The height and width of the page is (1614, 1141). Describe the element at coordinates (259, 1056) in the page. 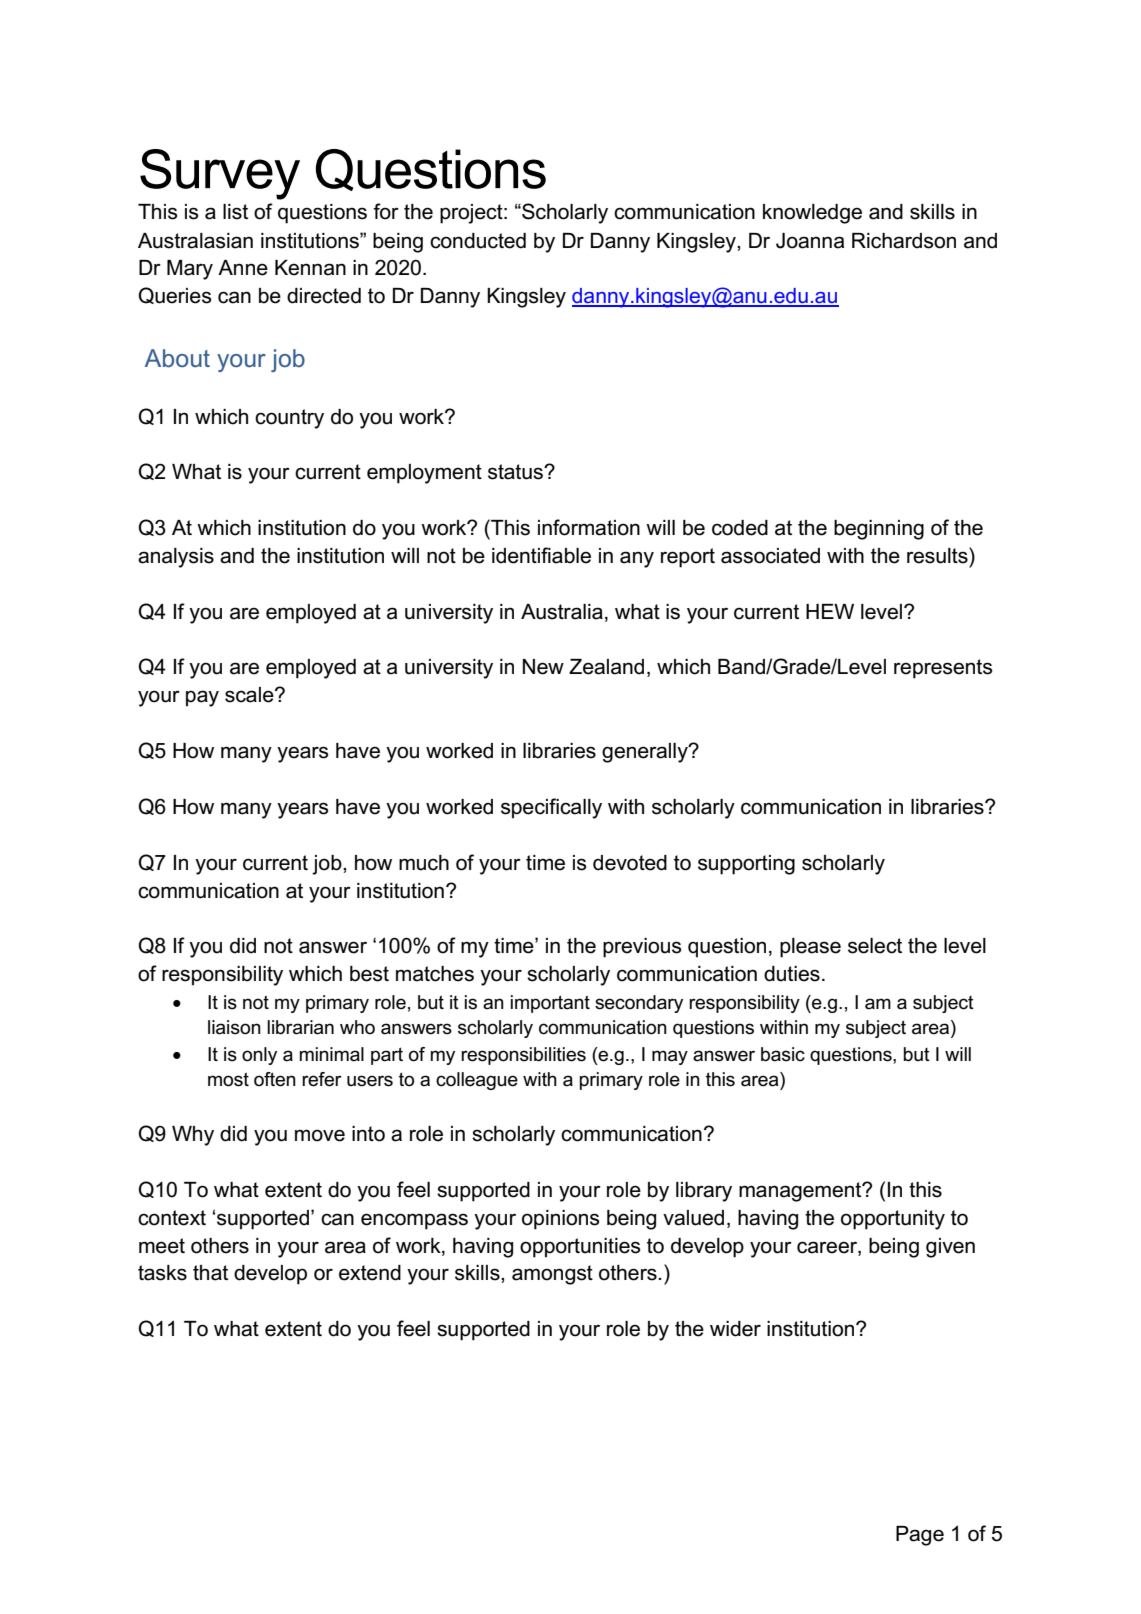

I see `only` at that location.
